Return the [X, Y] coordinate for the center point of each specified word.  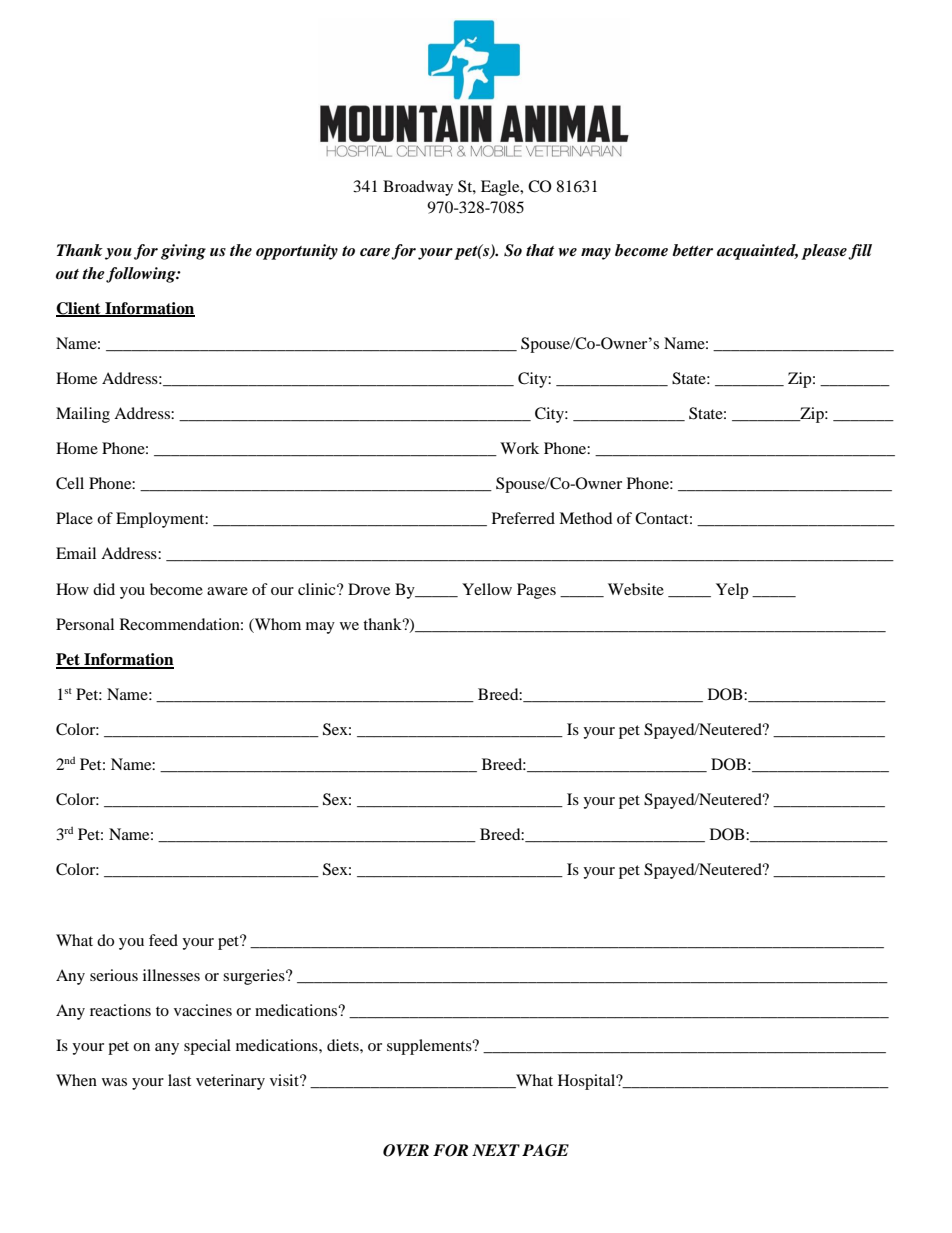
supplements [430, 1047]
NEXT [496, 1150]
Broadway [418, 188]
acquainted [757, 252]
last [179, 1080]
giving [183, 252]
